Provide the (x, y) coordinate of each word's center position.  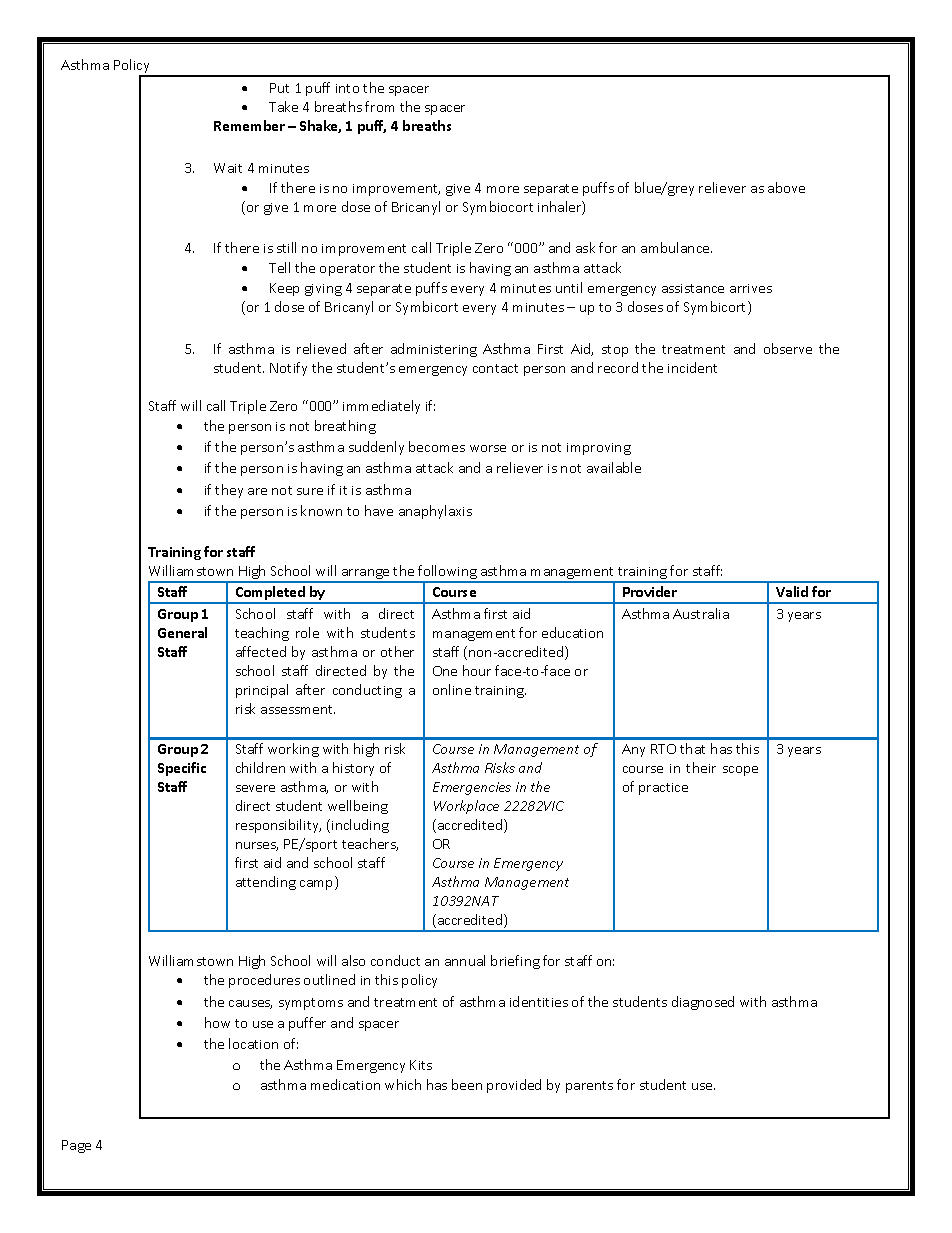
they (229, 491)
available (614, 467)
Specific (182, 769)
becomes (437, 446)
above (786, 187)
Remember (249, 125)
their (701, 767)
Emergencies (472, 788)
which (403, 1084)
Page (76, 1146)
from (379, 106)
